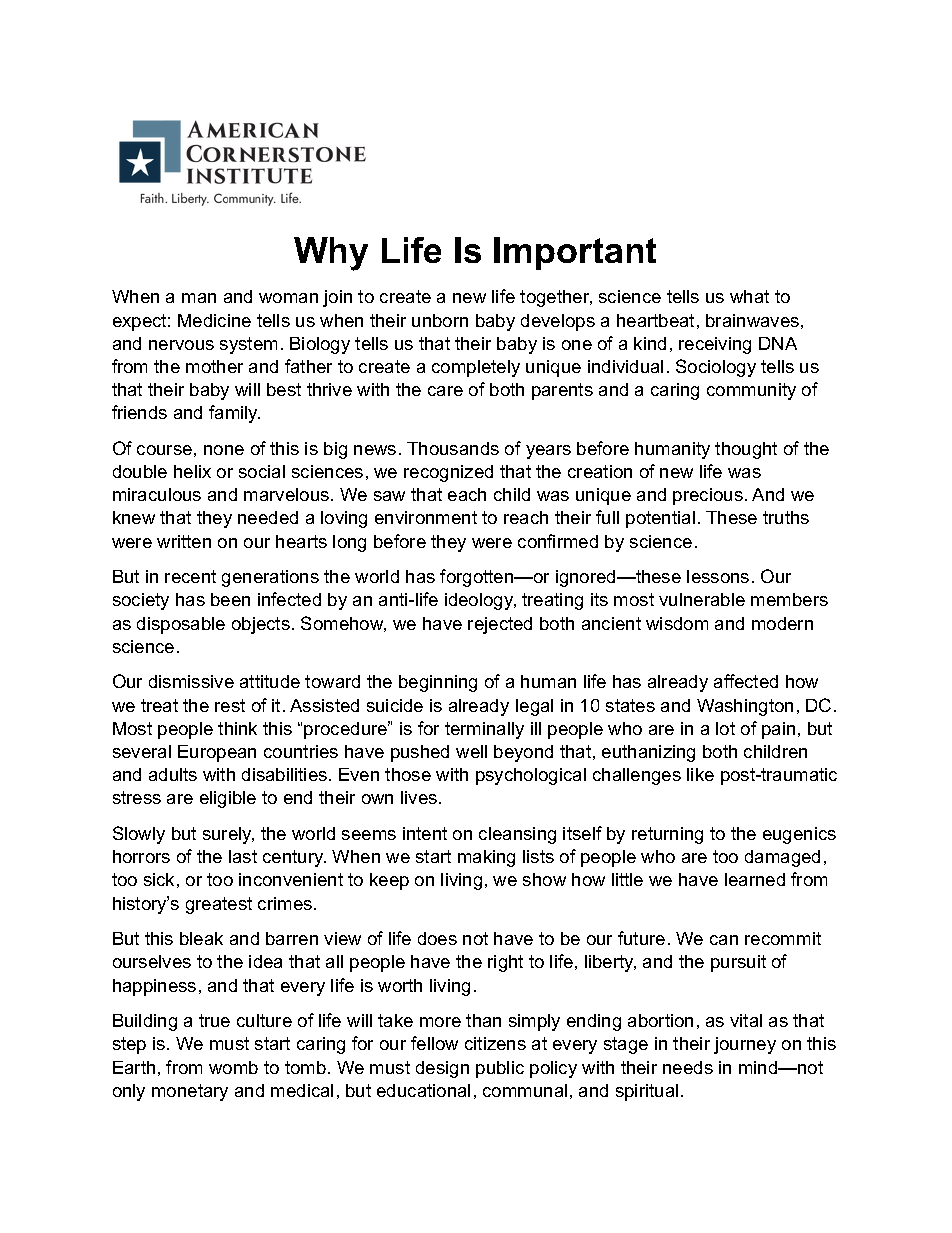 The image size is (952, 1233). I want to click on design, so click(442, 1069).
